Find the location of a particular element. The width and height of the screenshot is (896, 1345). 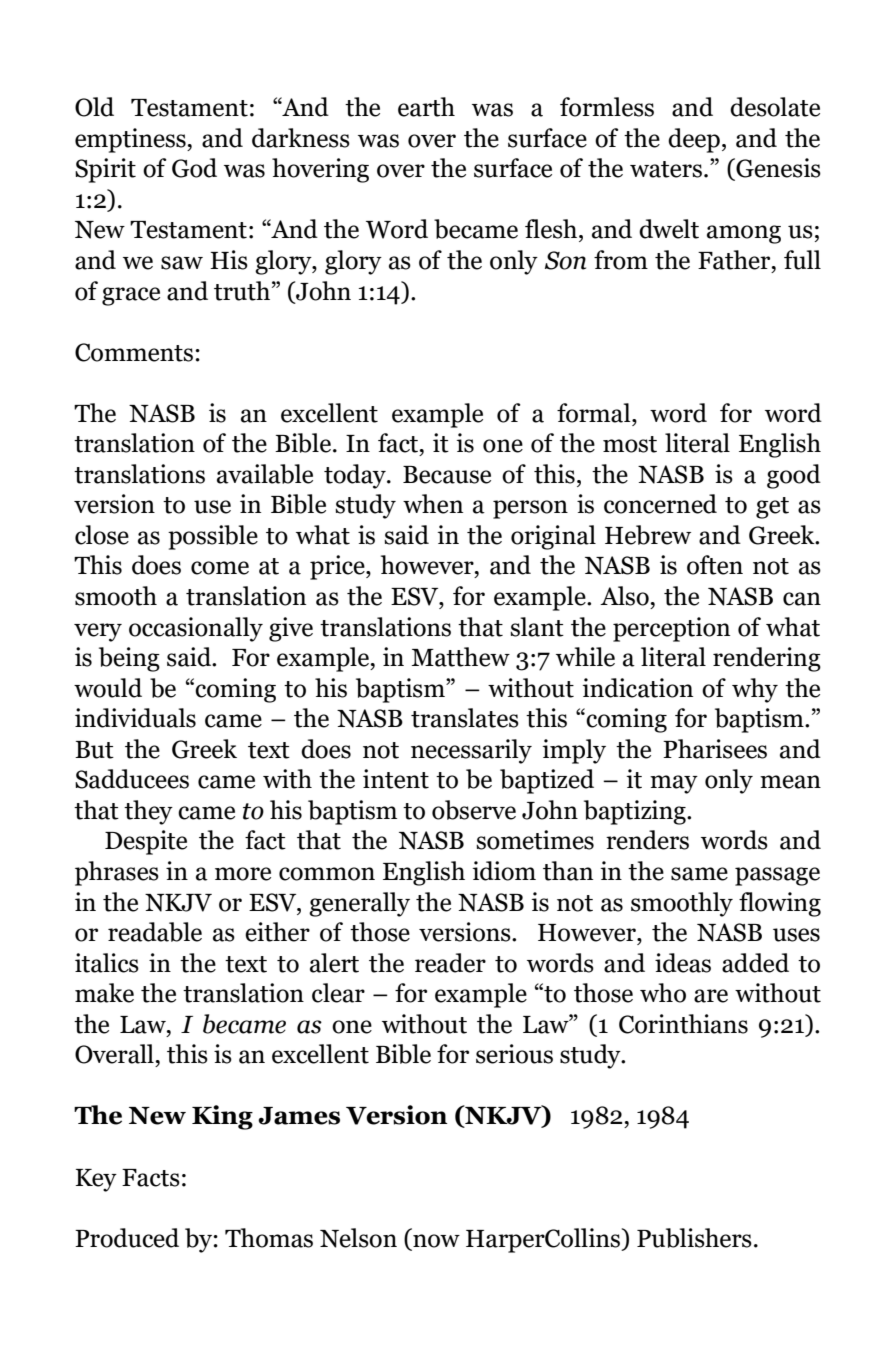

make is located at coordinates (104, 993).
